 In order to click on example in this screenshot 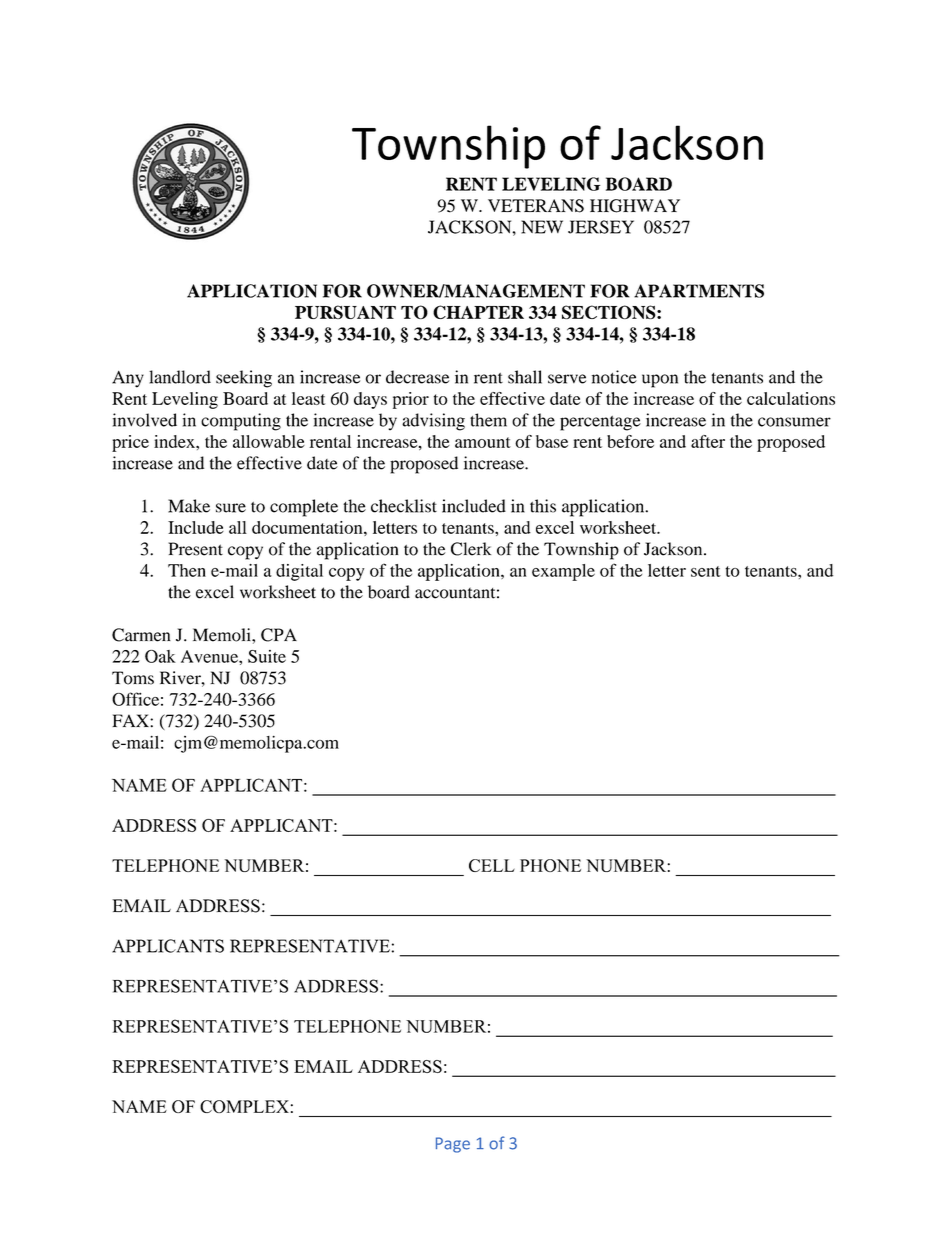, I will do `click(563, 572)`.
